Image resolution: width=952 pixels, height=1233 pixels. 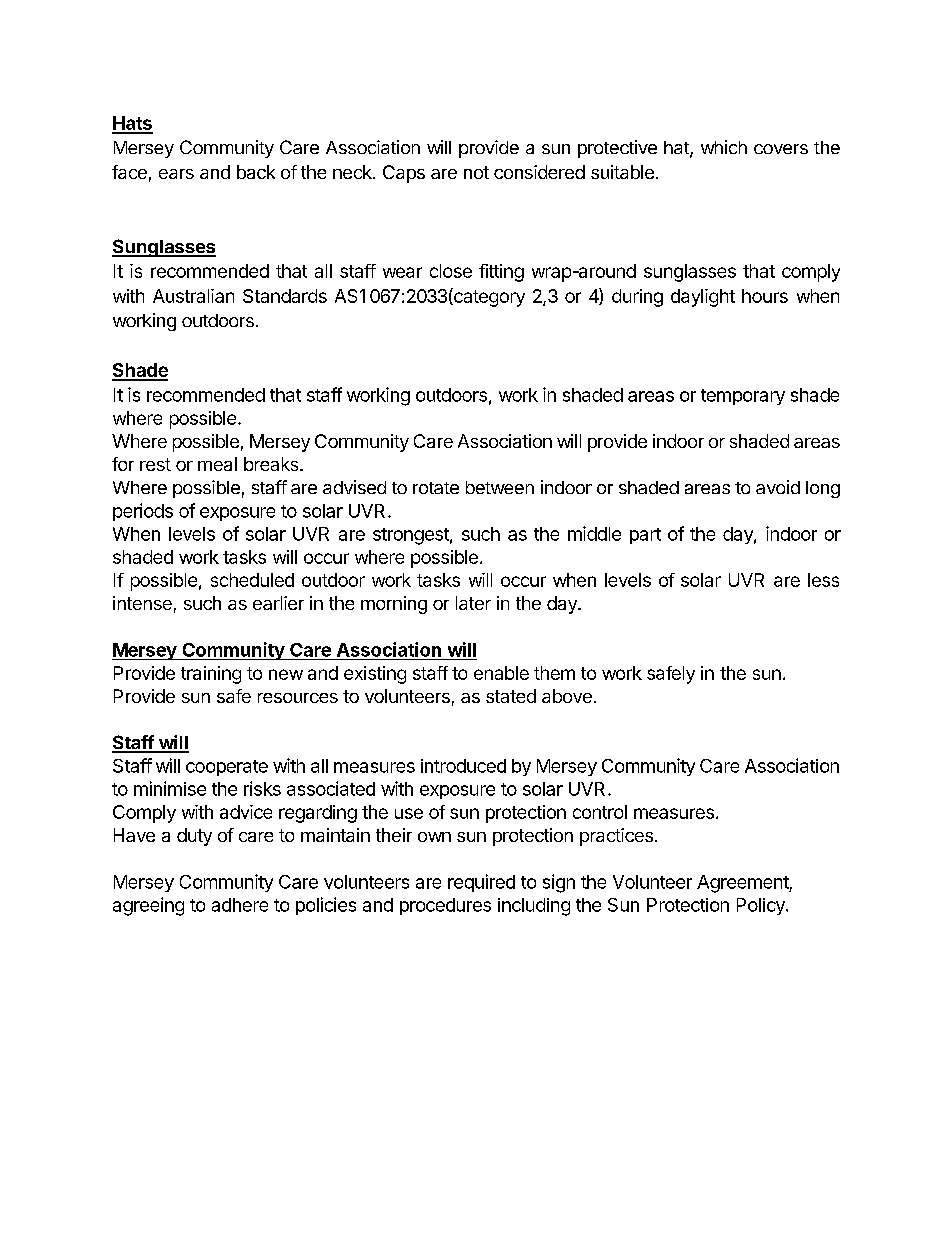 What do you see at coordinates (501, 673) in the page?
I see `enable` at bounding box center [501, 673].
